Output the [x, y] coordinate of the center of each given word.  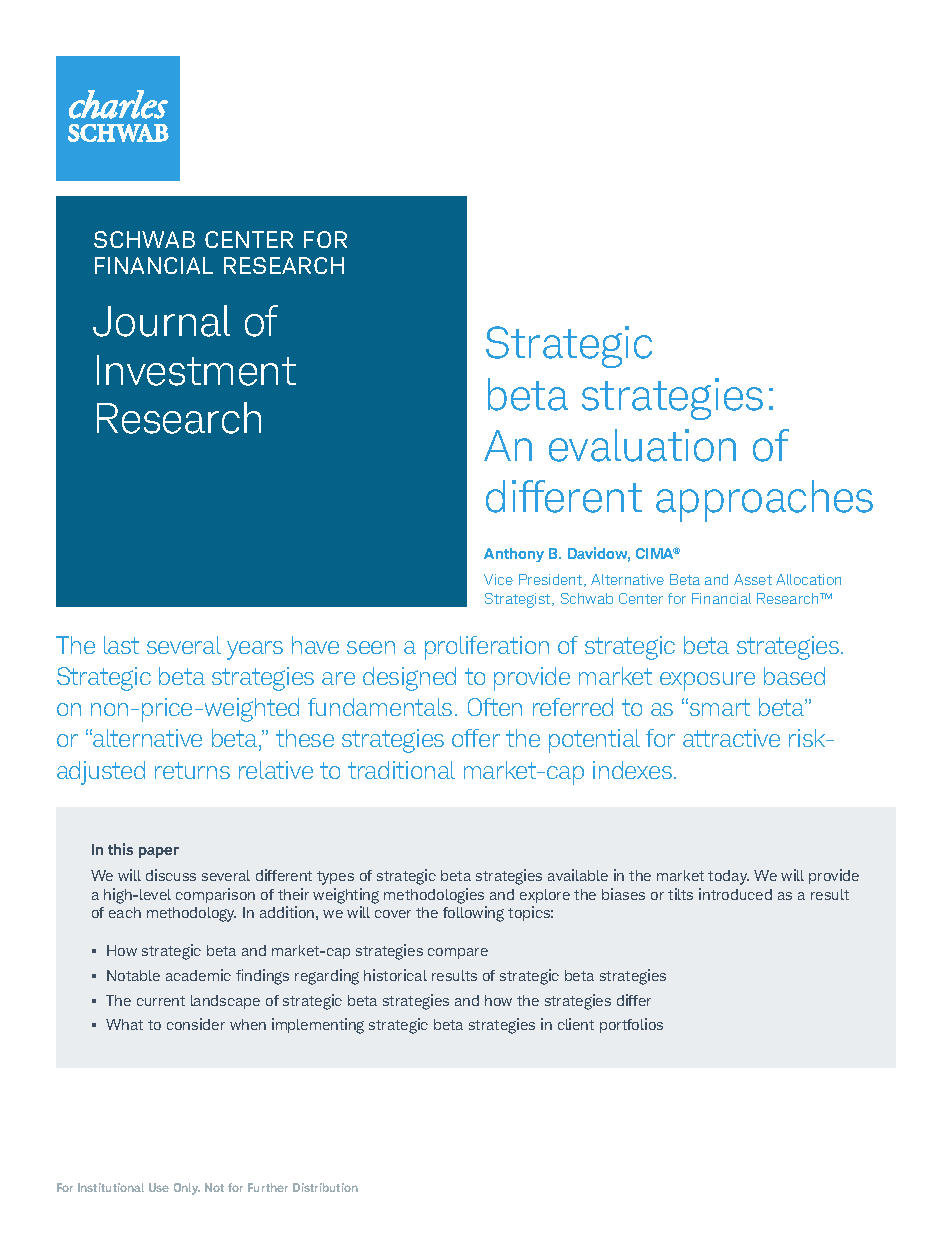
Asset [753, 579]
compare [458, 953]
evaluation [642, 445]
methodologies [434, 896]
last [121, 645]
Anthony [514, 555]
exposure [707, 681]
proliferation [487, 648]
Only [187, 1189]
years [255, 650]
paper [159, 852]
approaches [764, 501]
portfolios [631, 1025]
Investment [196, 370]
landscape [225, 1002]
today [728, 877]
